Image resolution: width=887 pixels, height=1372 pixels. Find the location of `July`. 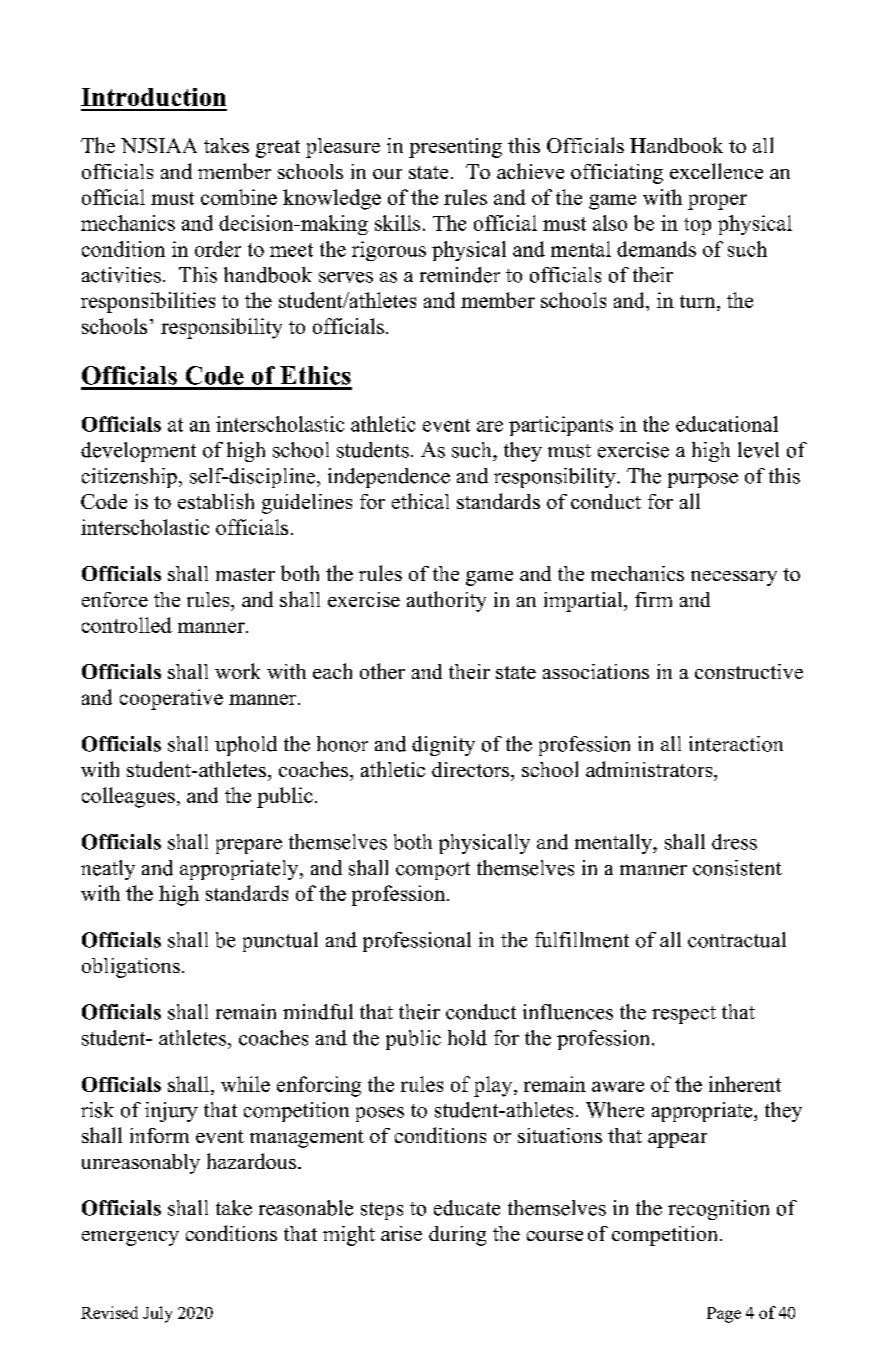

July is located at coordinates (157, 1314).
